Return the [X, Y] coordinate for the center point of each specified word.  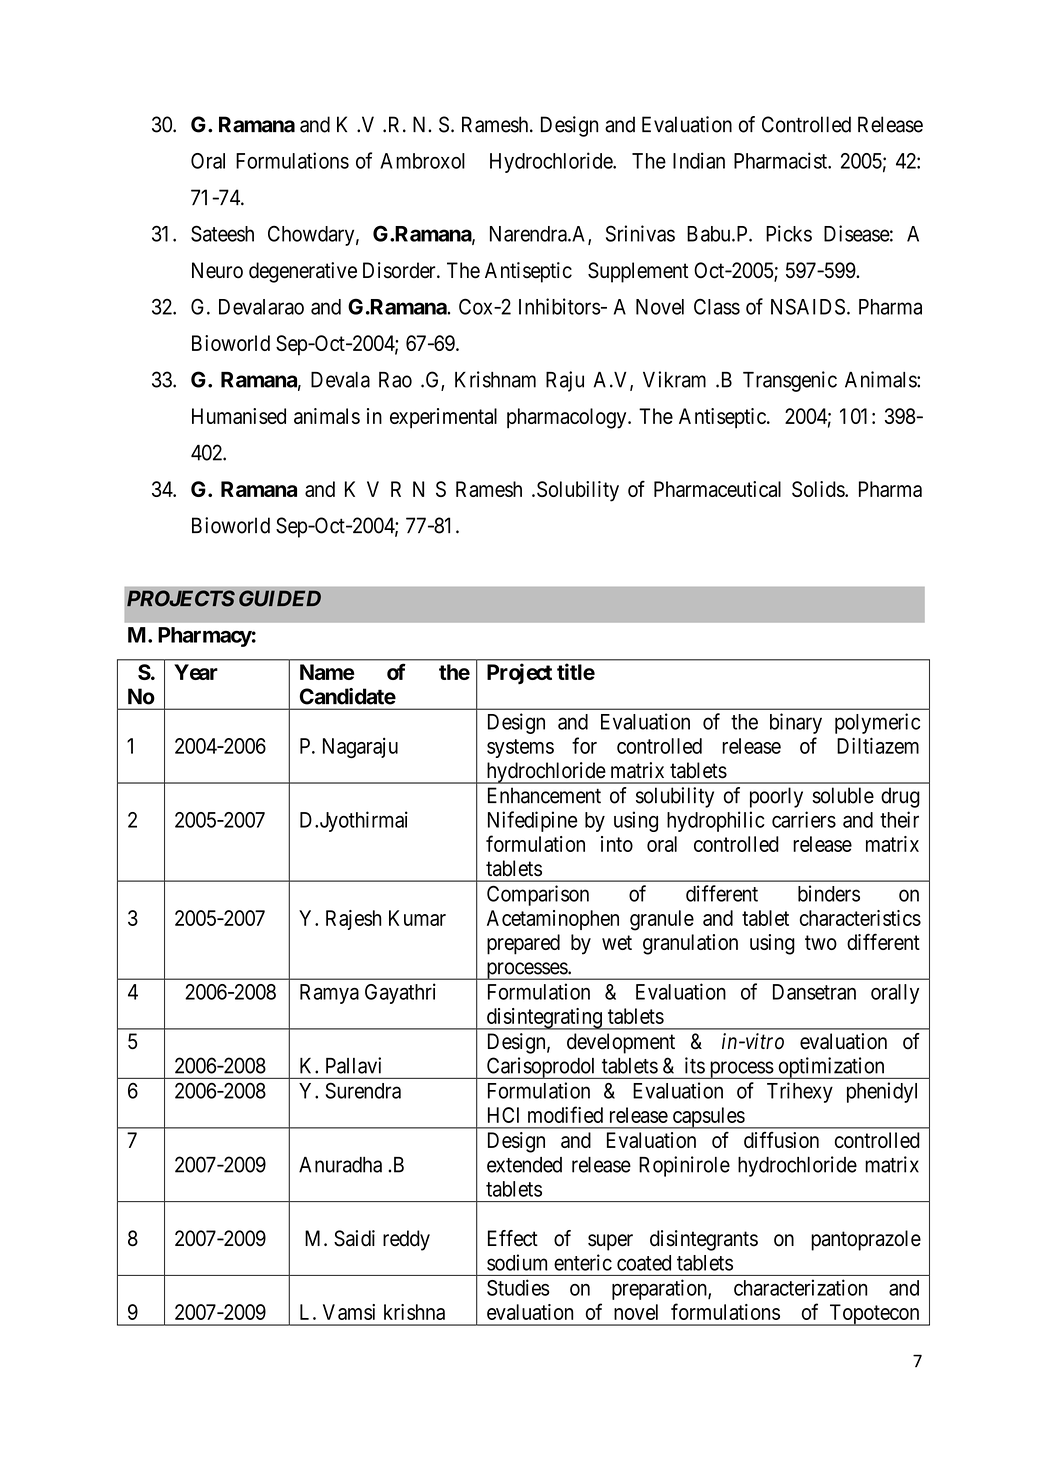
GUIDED [280, 598]
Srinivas [640, 233]
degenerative [303, 272]
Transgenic [790, 381]
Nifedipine [532, 821]
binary [796, 723]
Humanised [239, 416]
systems [520, 748]
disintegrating [544, 1019]
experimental [443, 418]
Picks [789, 233]
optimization [831, 1068]
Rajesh [353, 920]
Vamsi [349, 1312]
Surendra [363, 1090]
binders [829, 893]
